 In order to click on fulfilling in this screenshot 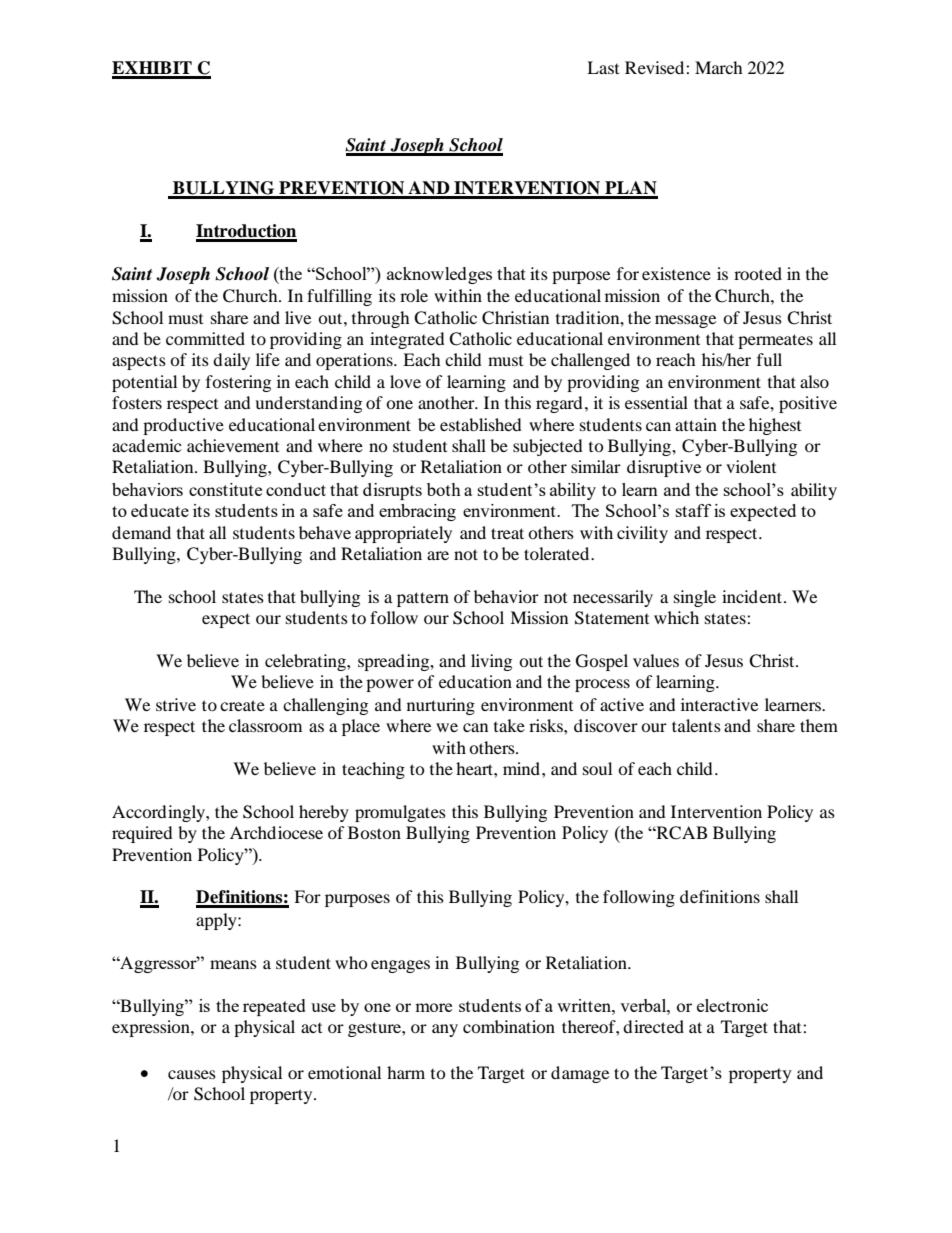, I will do `click(339, 297)`.
